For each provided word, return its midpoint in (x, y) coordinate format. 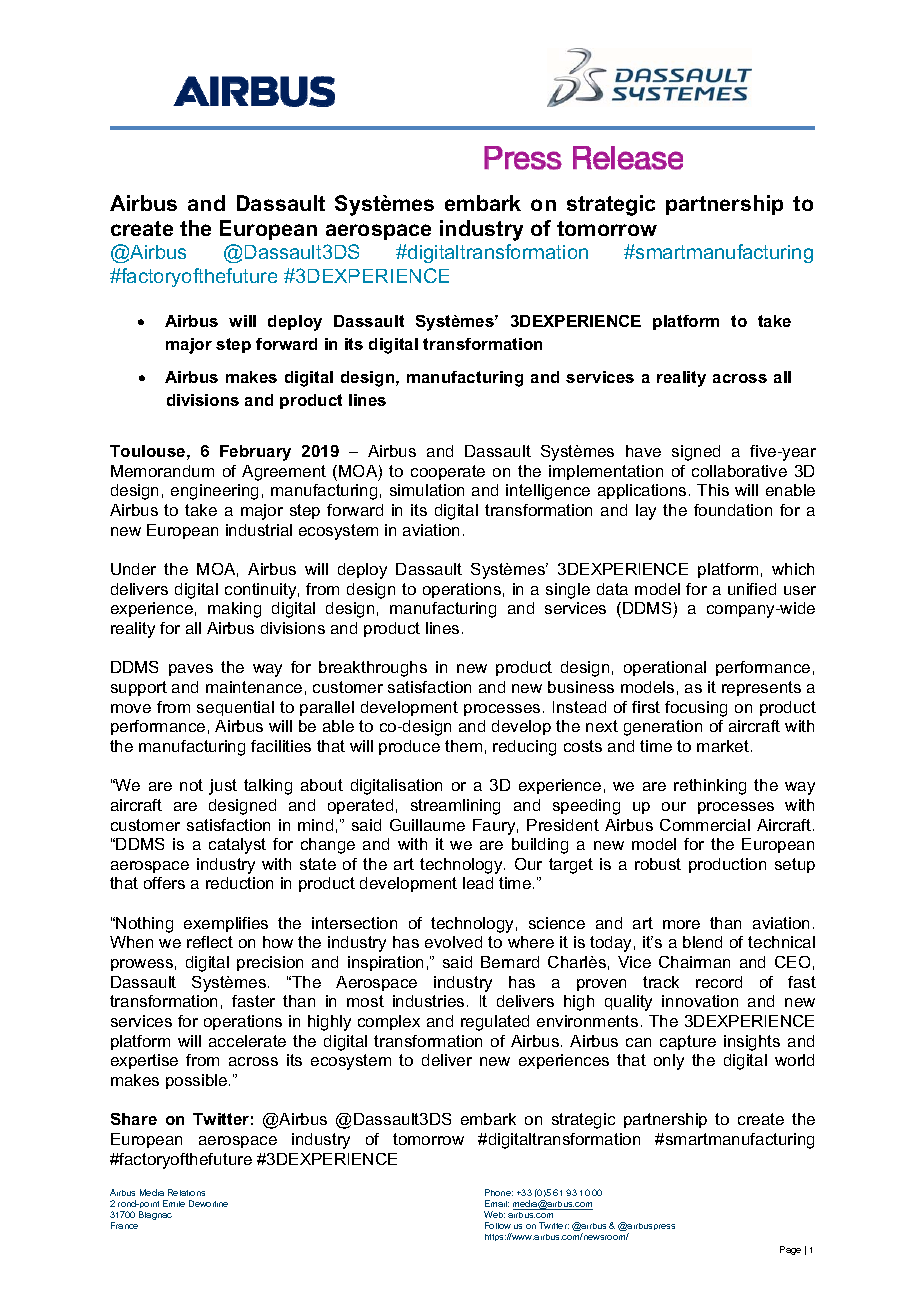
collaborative (739, 471)
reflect (210, 942)
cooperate (448, 472)
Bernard (510, 962)
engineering (214, 492)
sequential (235, 708)
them (463, 746)
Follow (498, 1225)
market (723, 746)
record (719, 982)
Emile (174, 1203)
